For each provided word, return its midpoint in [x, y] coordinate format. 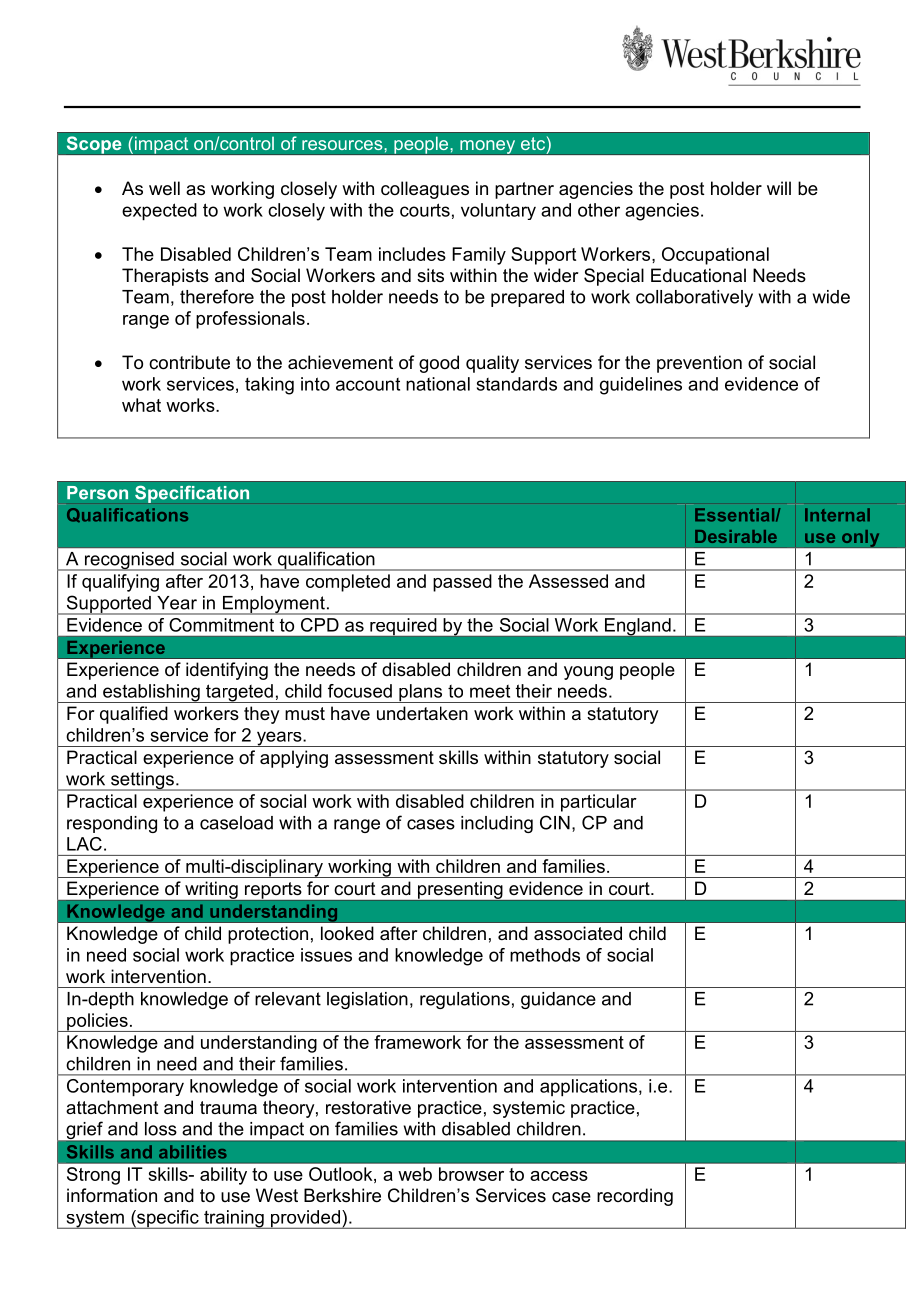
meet [490, 691]
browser [471, 1174]
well [164, 188]
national [438, 384]
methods [545, 955]
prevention [699, 364]
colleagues [425, 190]
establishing [151, 693]
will [779, 188]
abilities [193, 1152]
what [141, 405]
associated [578, 933]
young [588, 673]
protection [268, 935]
